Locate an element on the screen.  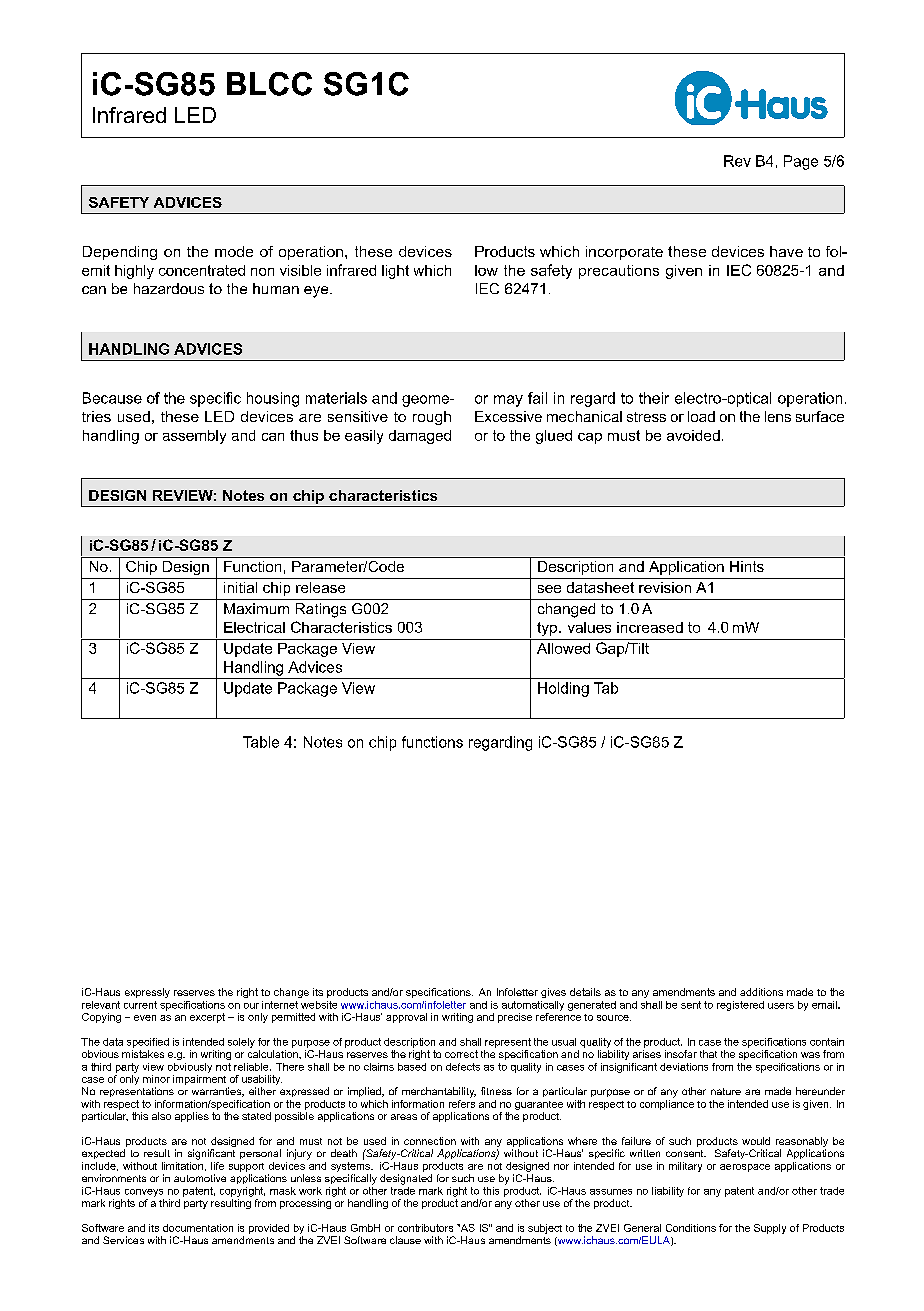
mode is located at coordinates (234, 251).
